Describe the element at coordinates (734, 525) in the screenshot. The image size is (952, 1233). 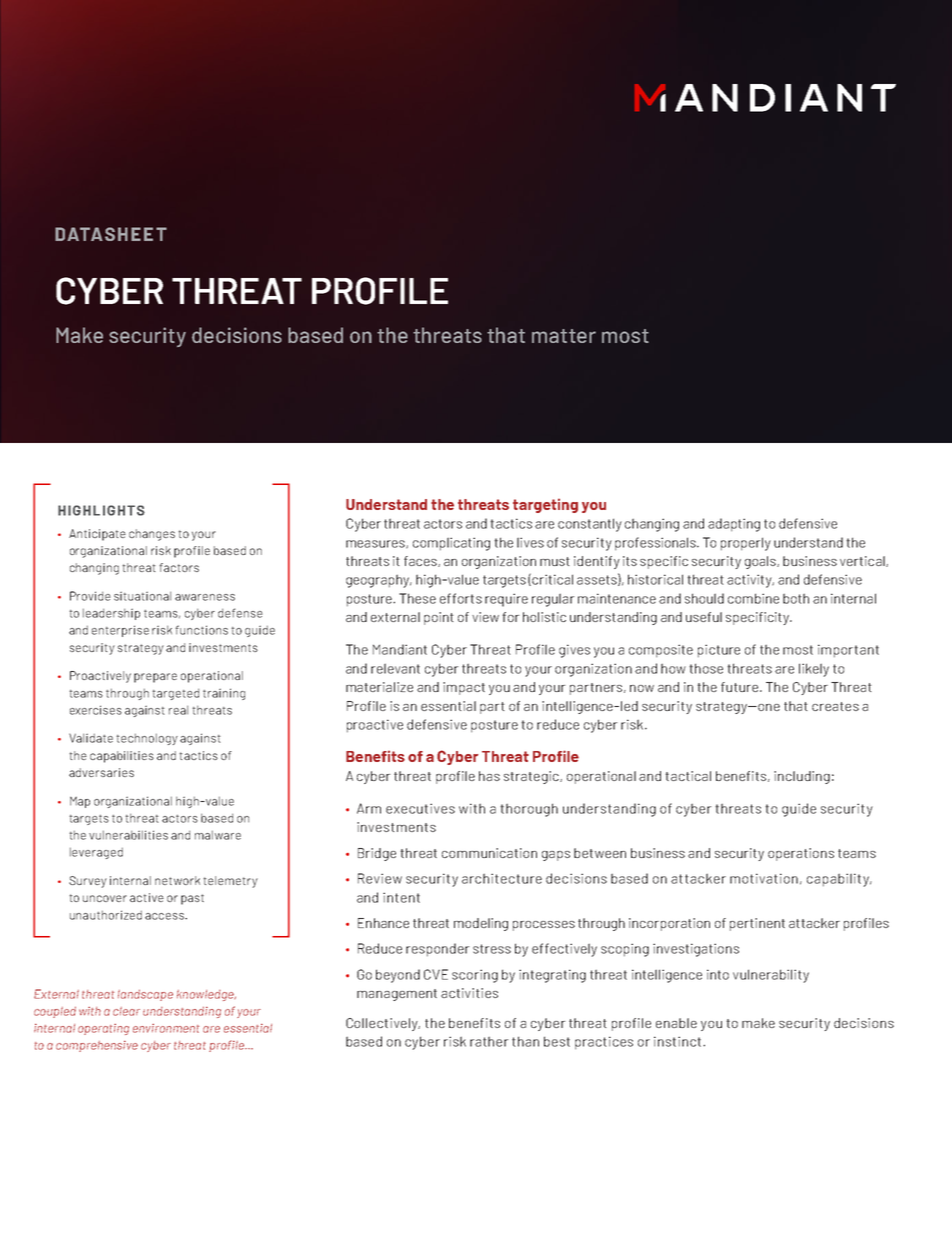
I see `adapting` at that location.
